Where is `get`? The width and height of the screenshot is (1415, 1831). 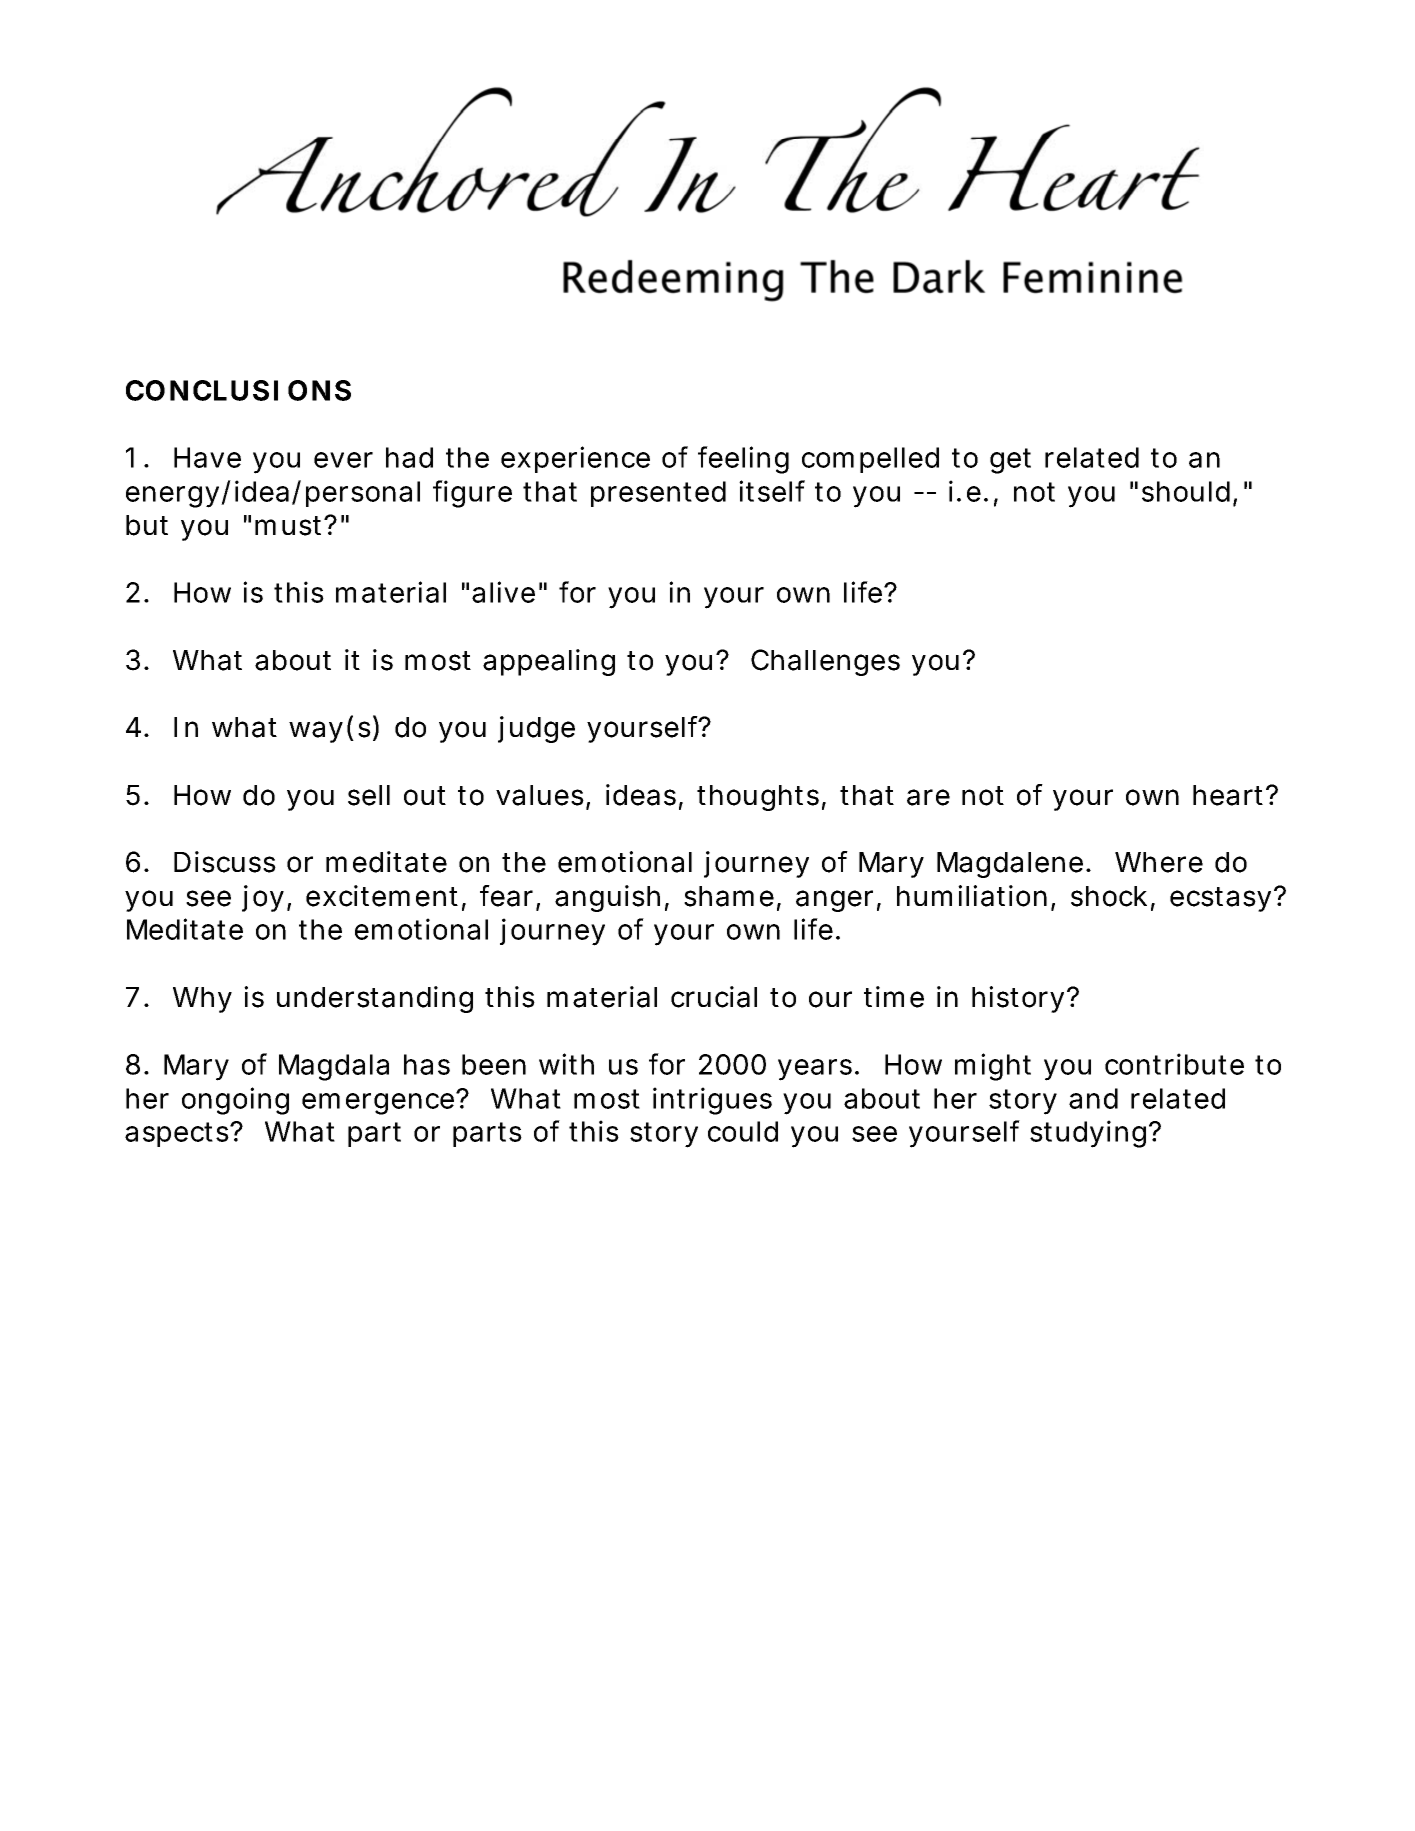
get is located at coordinates (1010, 461).
